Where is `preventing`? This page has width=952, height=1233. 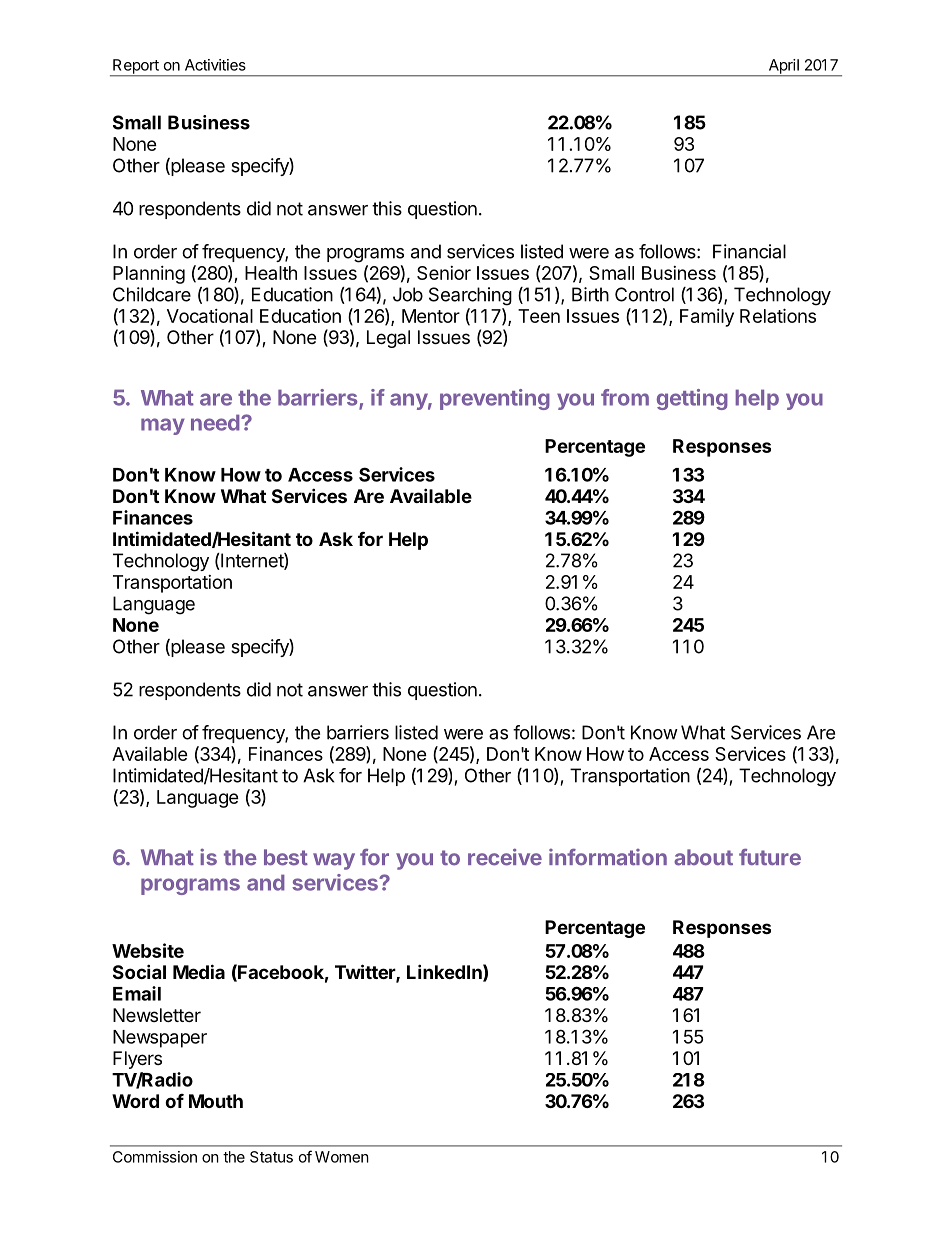
preventing is located at coordinates (495, 399).
